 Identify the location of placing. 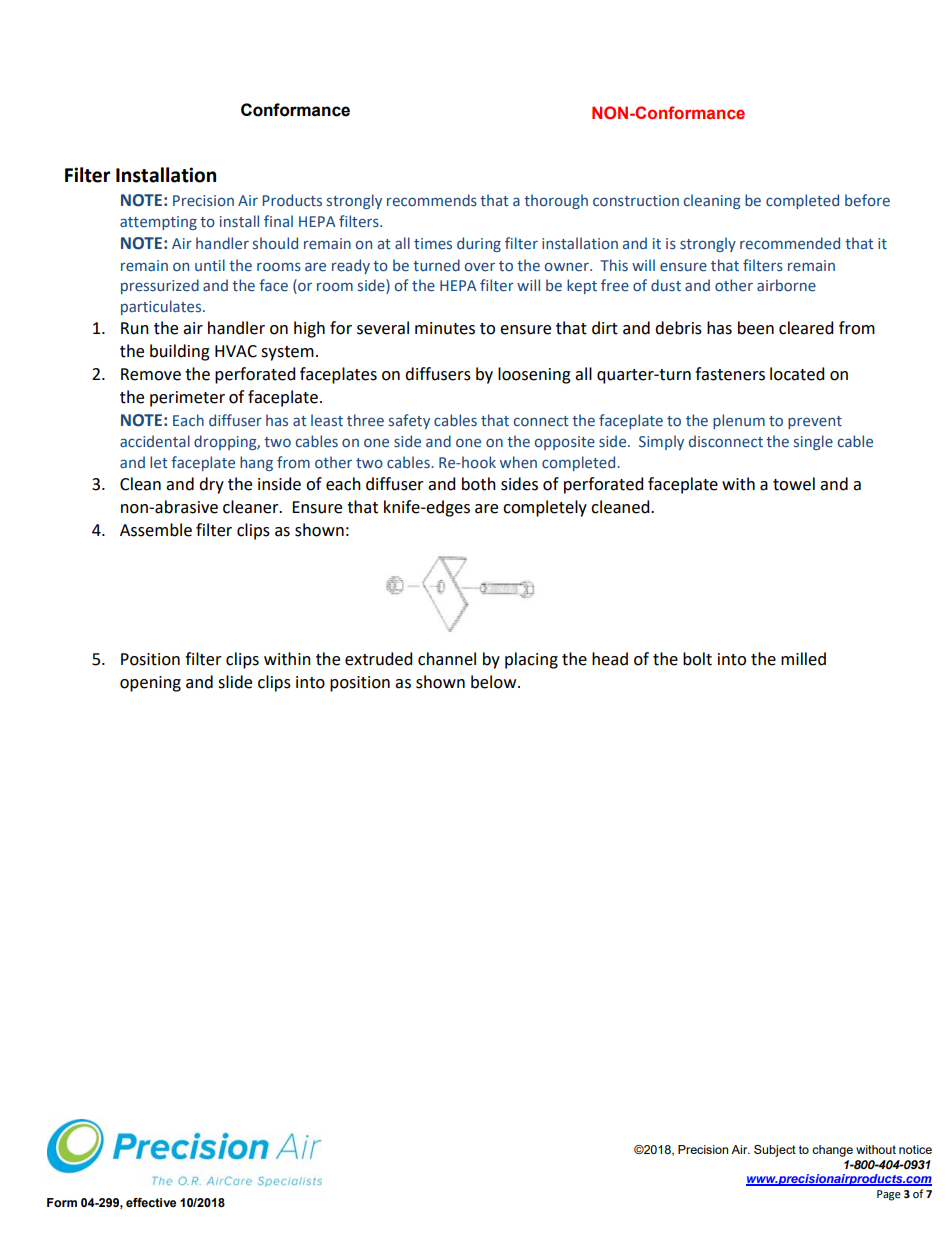
(531, 660).
